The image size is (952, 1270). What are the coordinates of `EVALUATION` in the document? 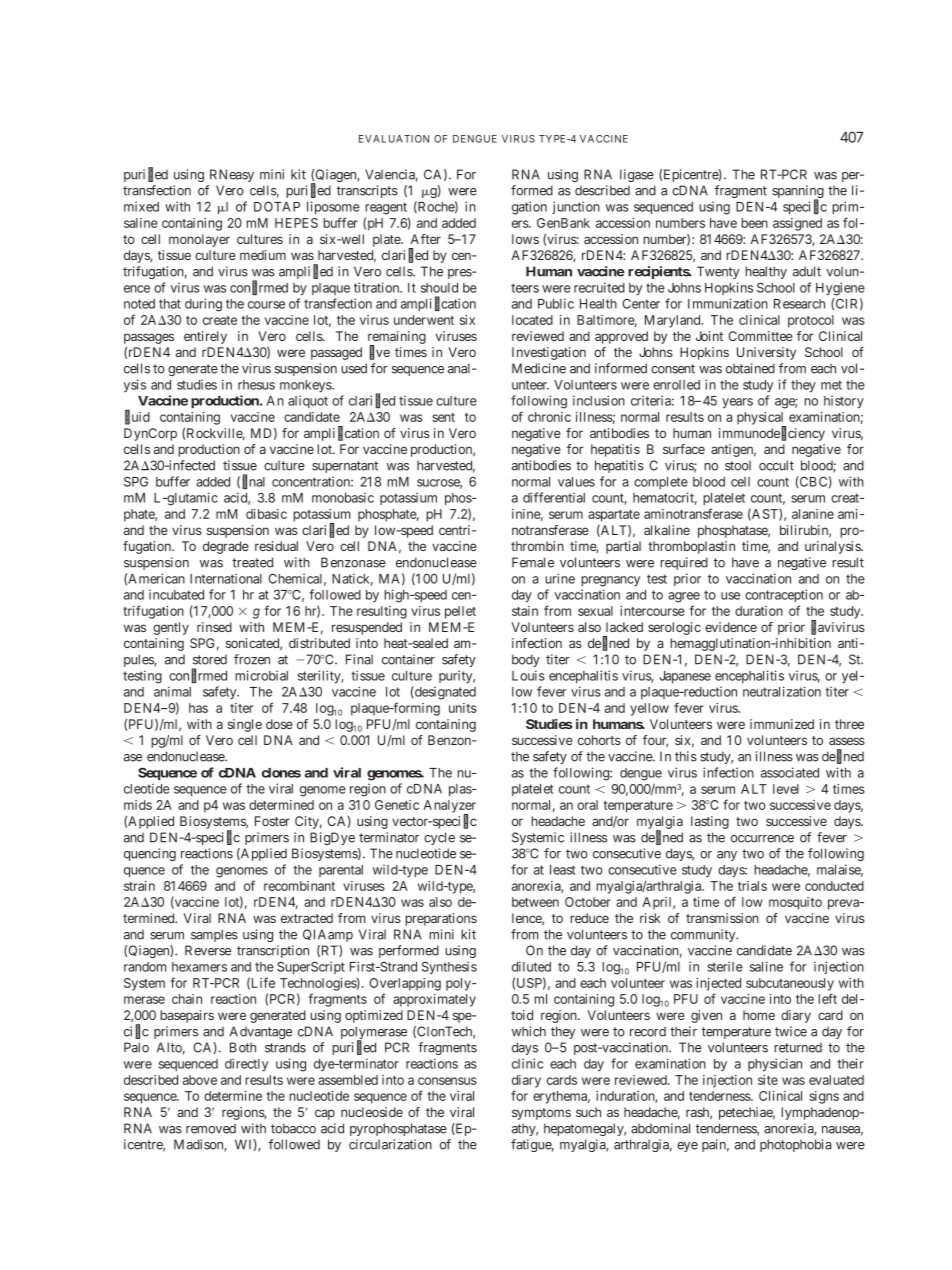 It's located at (394, 139).
